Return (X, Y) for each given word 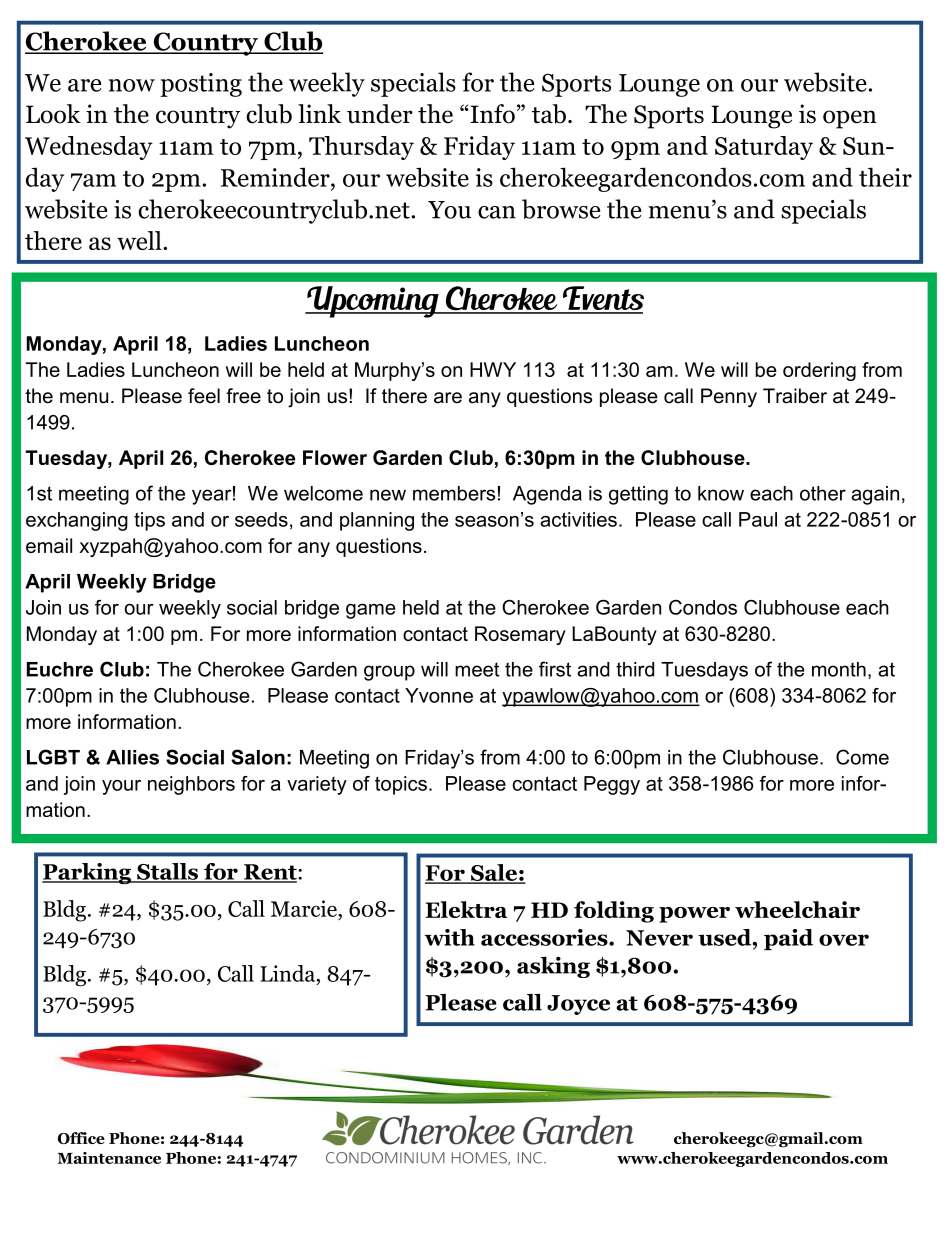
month (839, 669)
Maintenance (109, 1158)
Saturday (764, 148)
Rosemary (520, 635)
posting (201, 85)
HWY (493, 369)
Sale (494, 873)
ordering (819, 371)
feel (204, 396)
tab (549, 114)
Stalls (167, 872)
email (49, 545)
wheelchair (797, 909)
